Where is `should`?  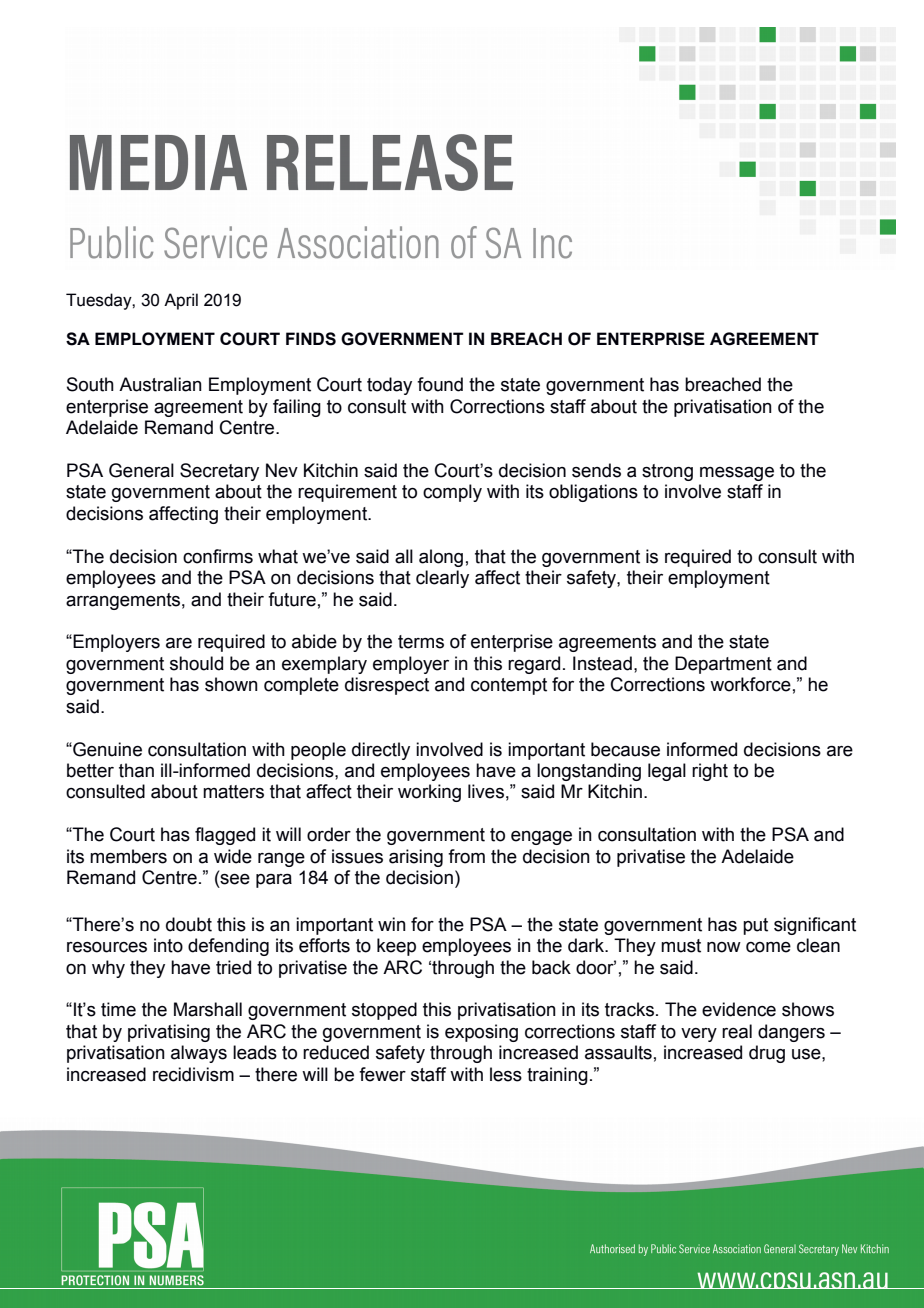 should is located at coordinates (196, 663).
